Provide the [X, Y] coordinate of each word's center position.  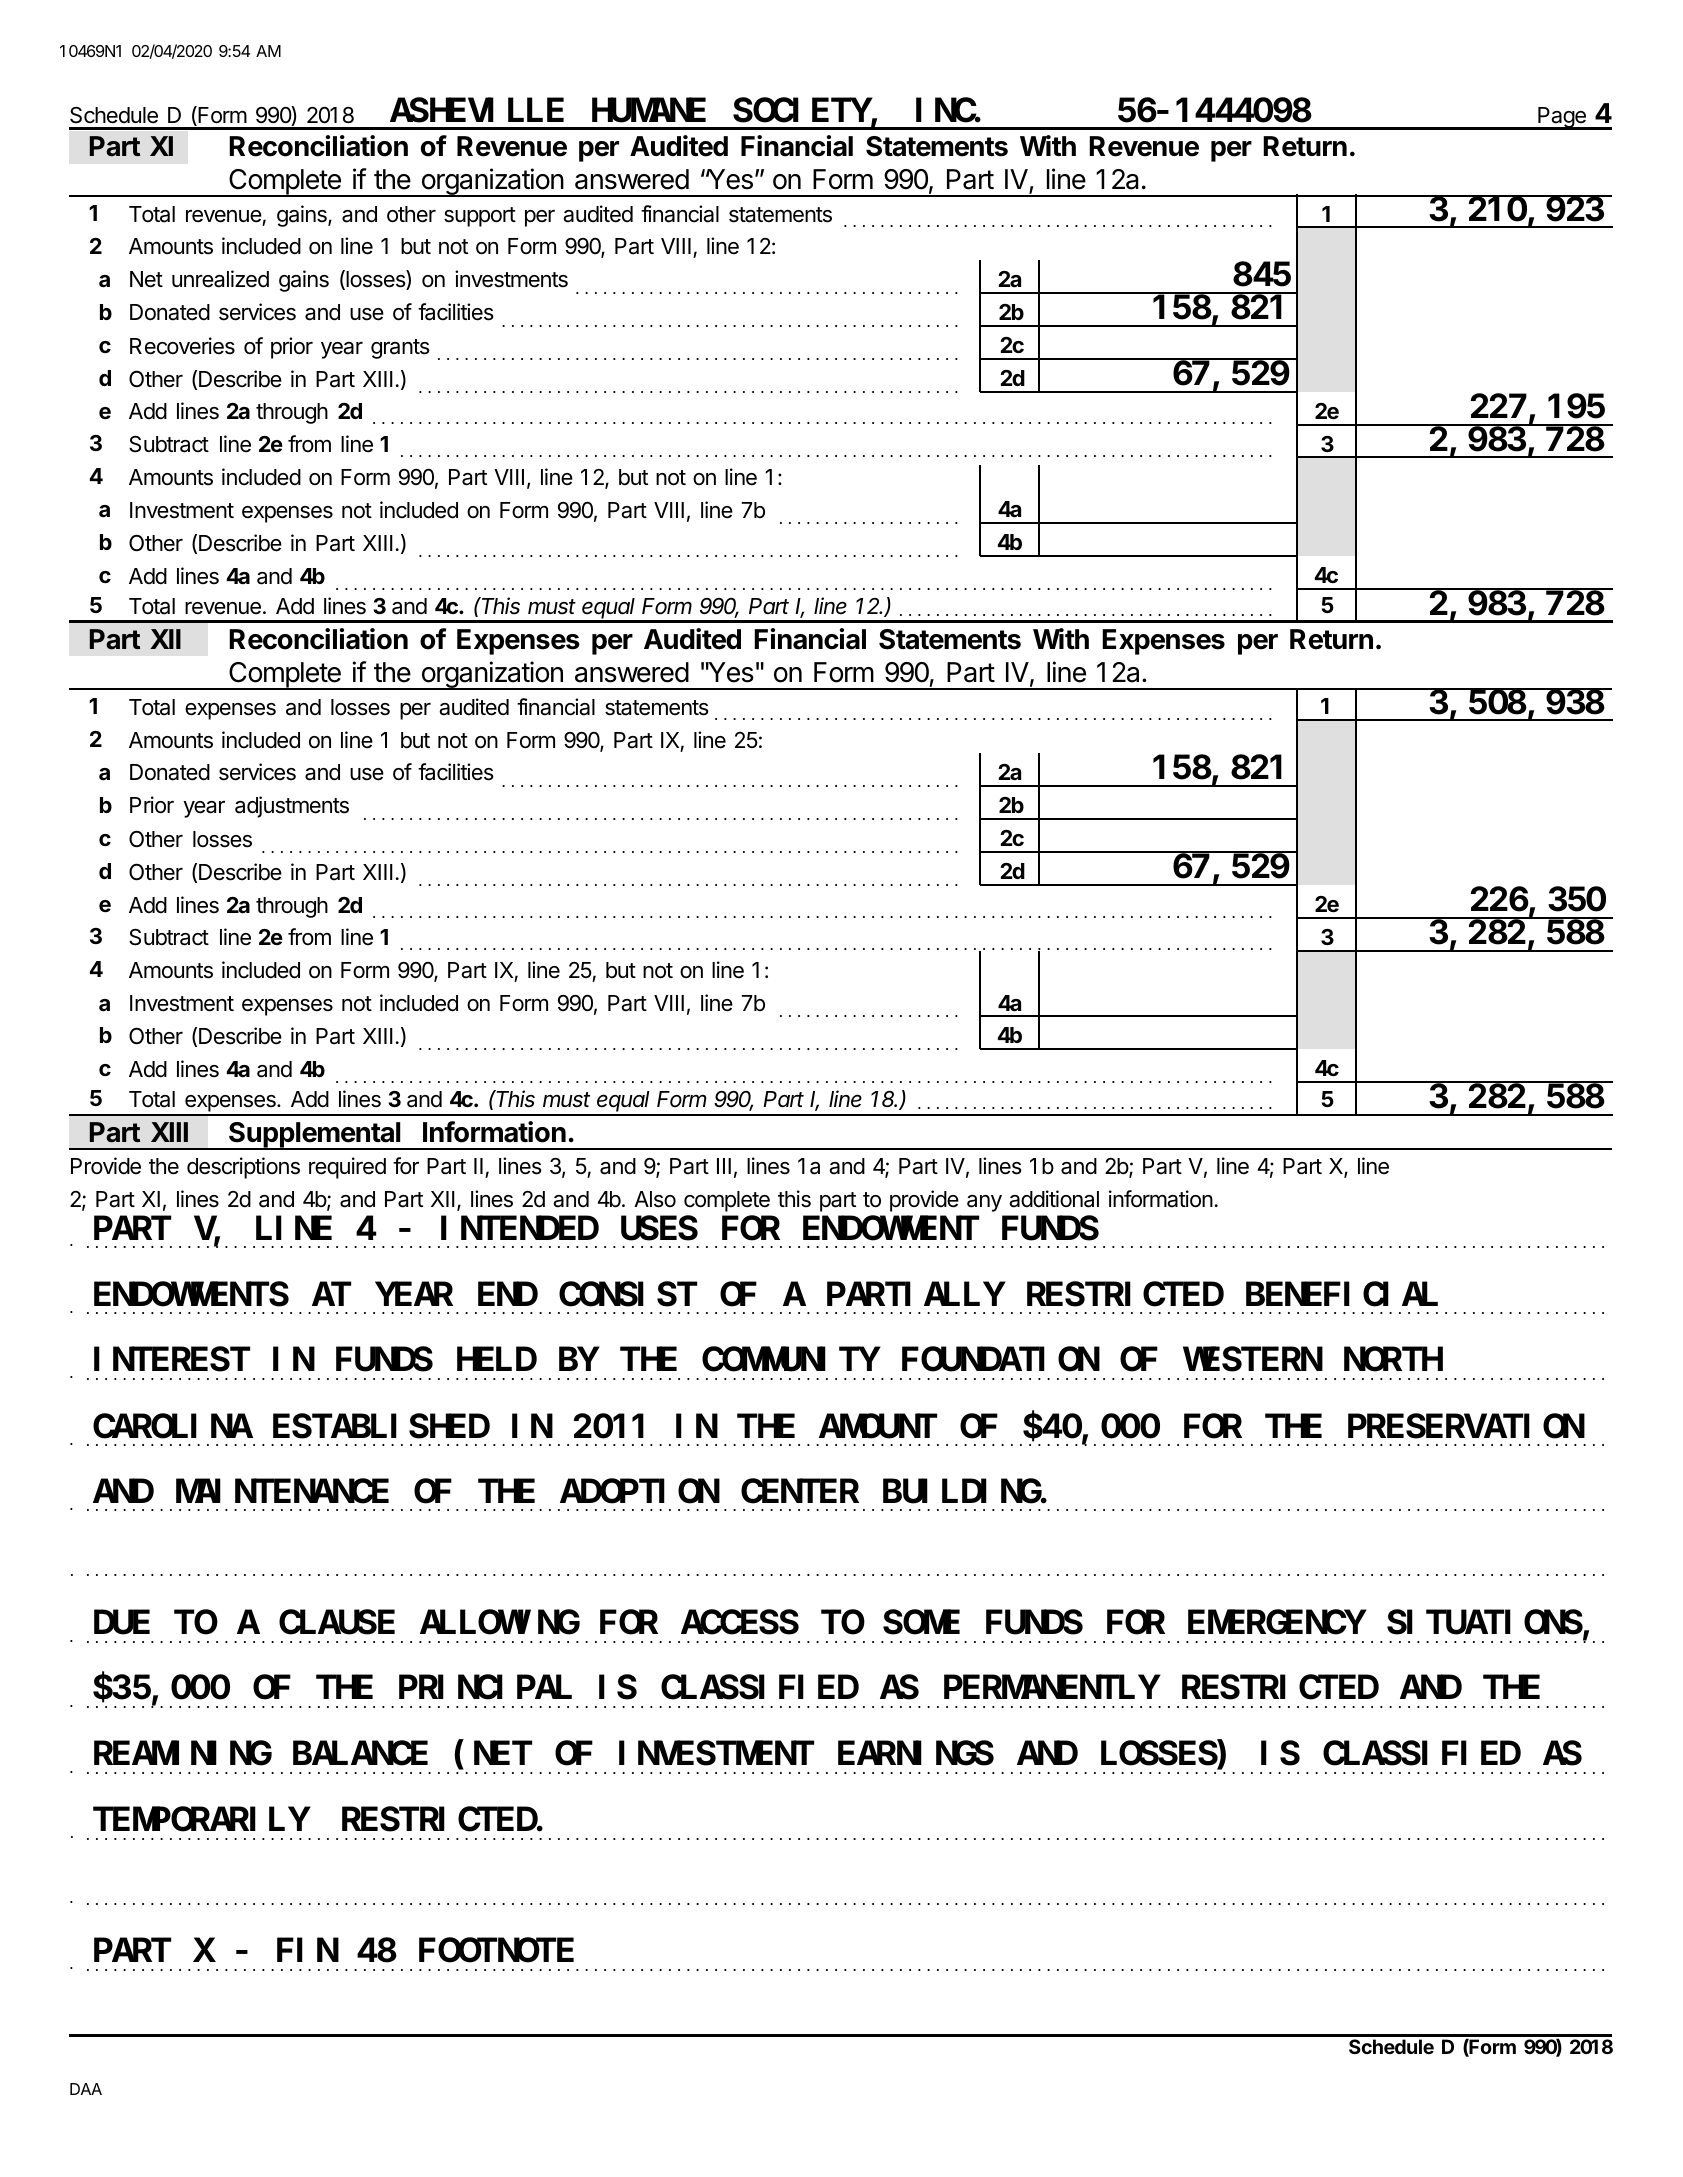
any [984, 1203]
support [480, 217]
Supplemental [315, 1136]
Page [1562, 118]
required [347, 1168]
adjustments [292, 807]
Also [655, 1199]
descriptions [243, 1168]
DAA [86, 2089]
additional [1054, 1199]
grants [400, 349]
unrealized [220, 279]
